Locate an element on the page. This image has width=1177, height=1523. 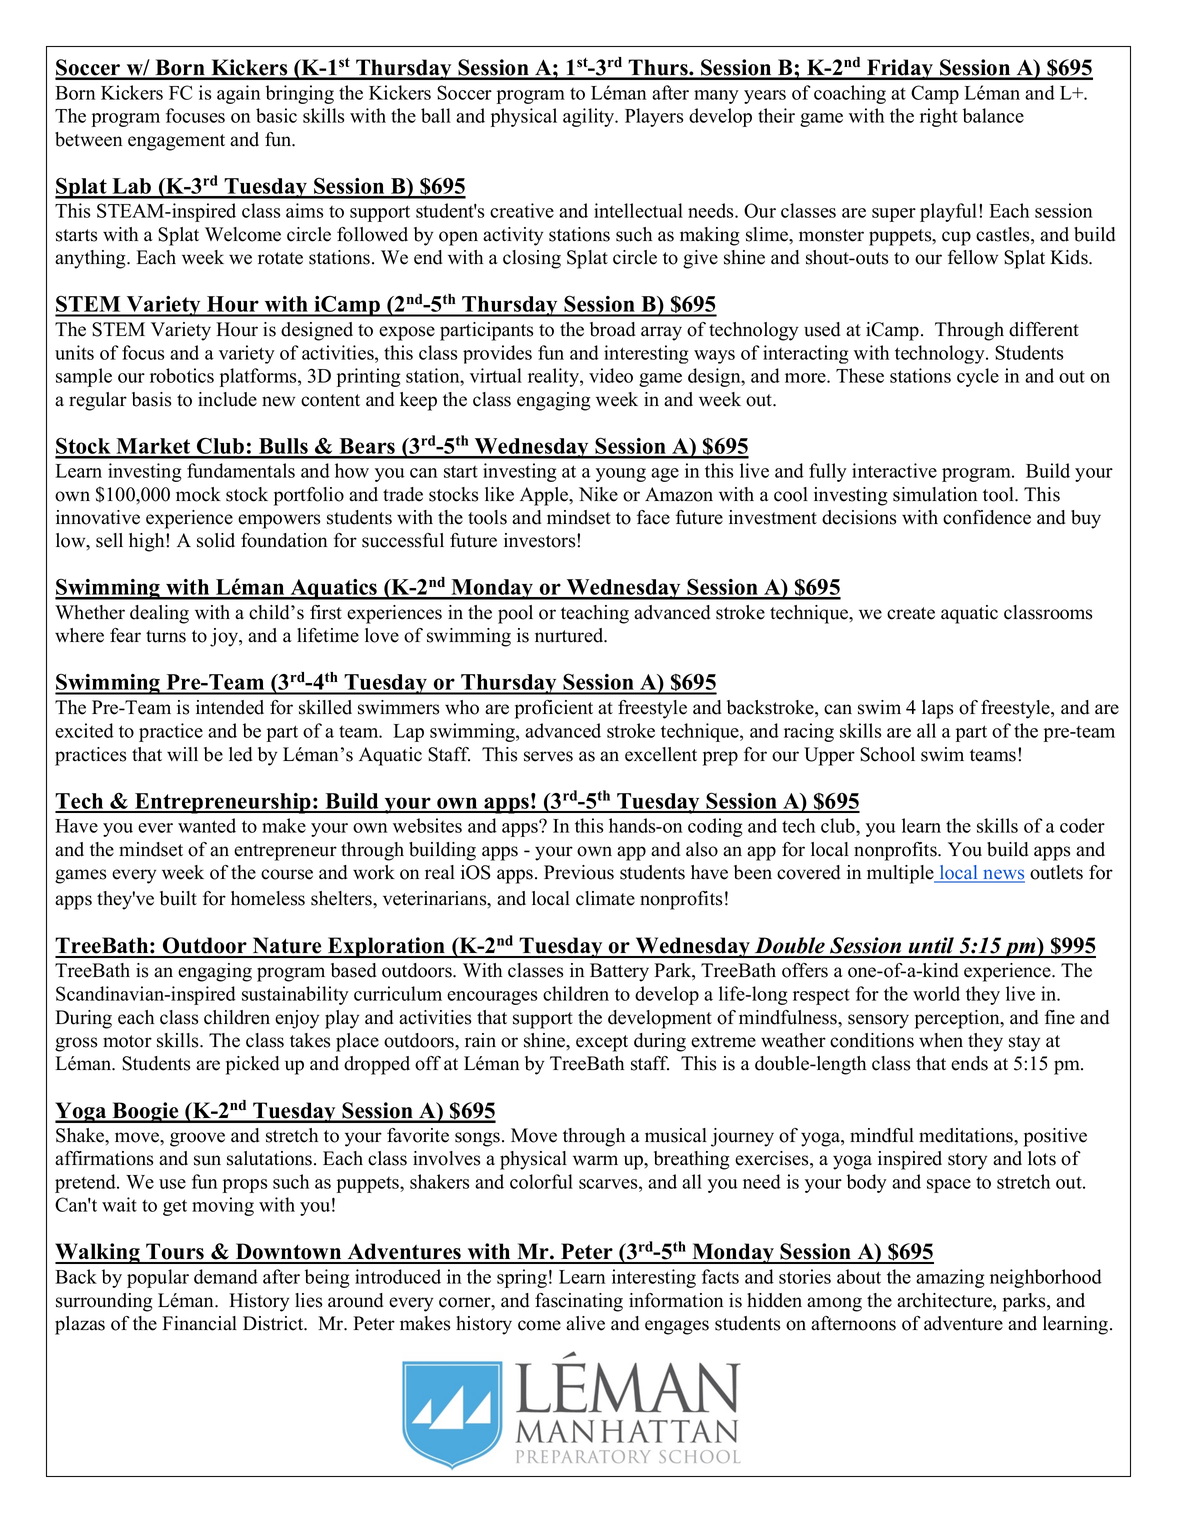
intended is located at coordinates (230, 707).
